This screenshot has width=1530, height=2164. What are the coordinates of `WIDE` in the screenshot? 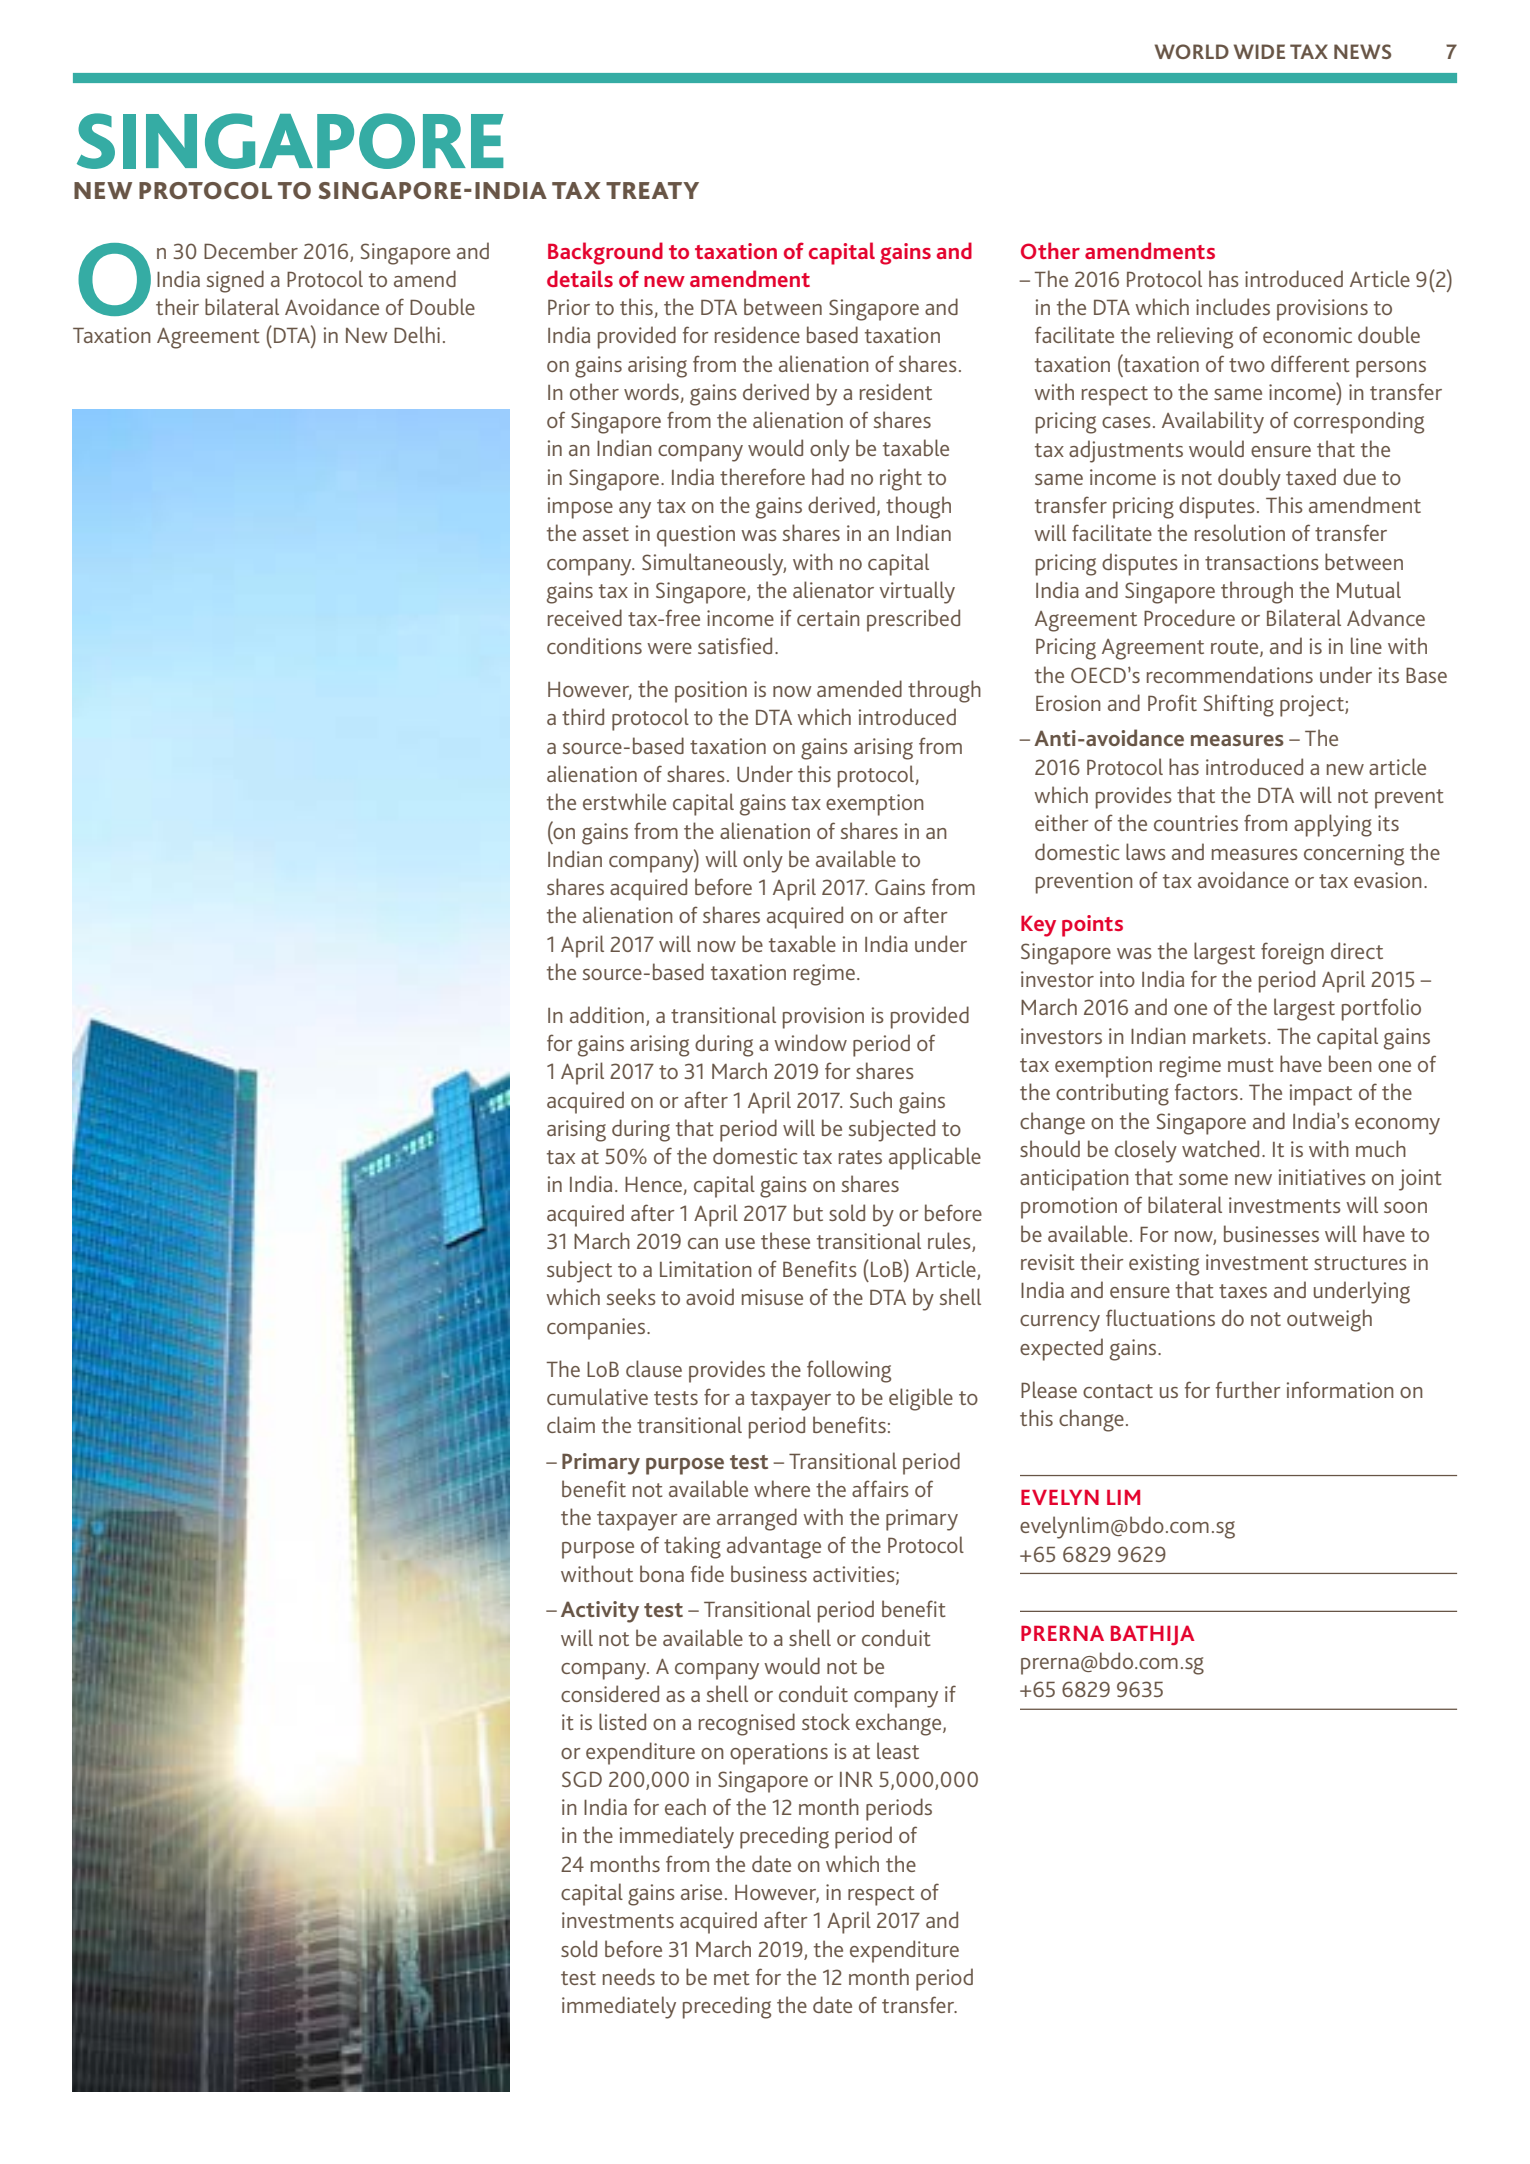 It's located at (1259, 51).
